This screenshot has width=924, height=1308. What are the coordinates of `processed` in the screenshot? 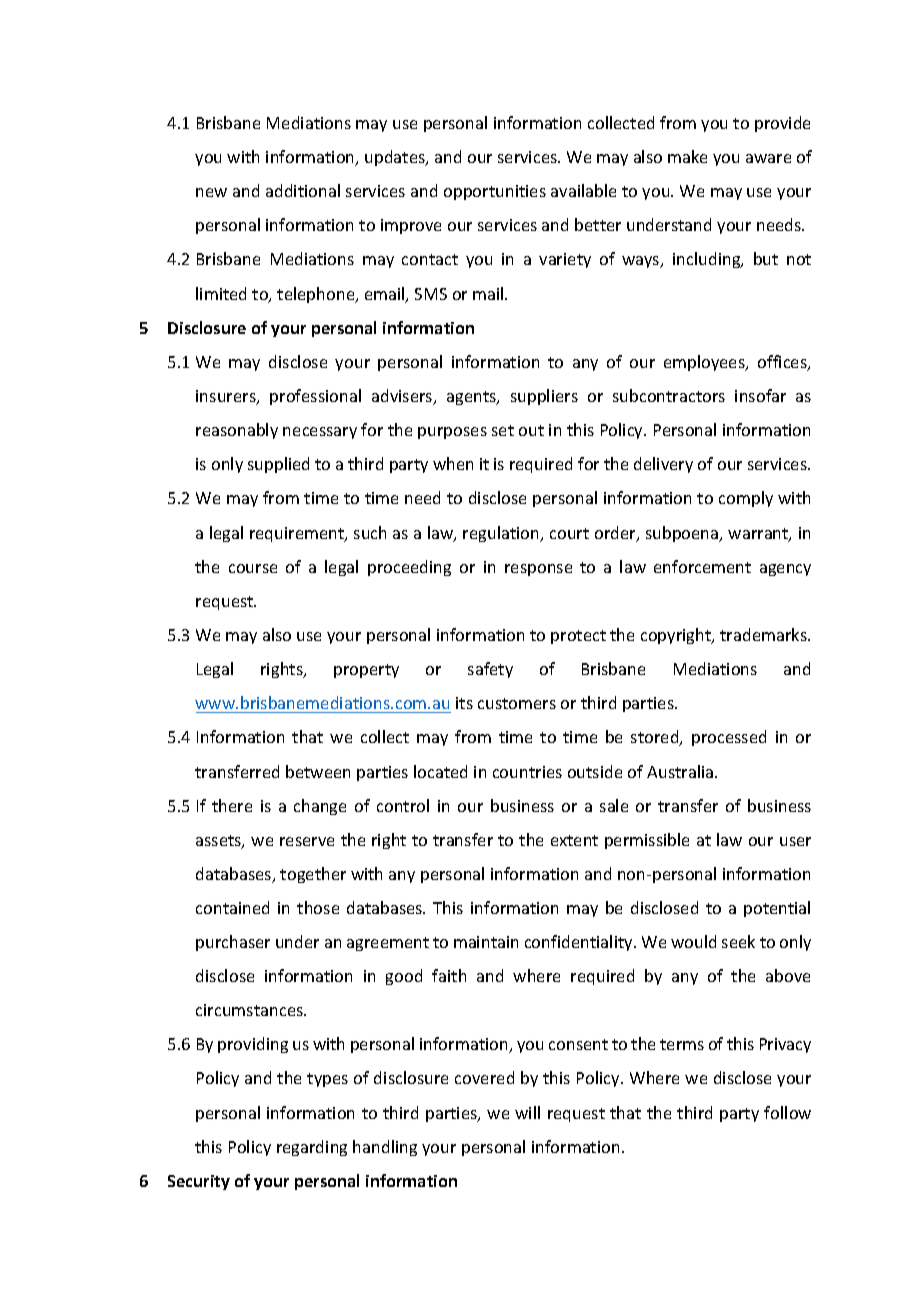 It's located at (729, 738).
